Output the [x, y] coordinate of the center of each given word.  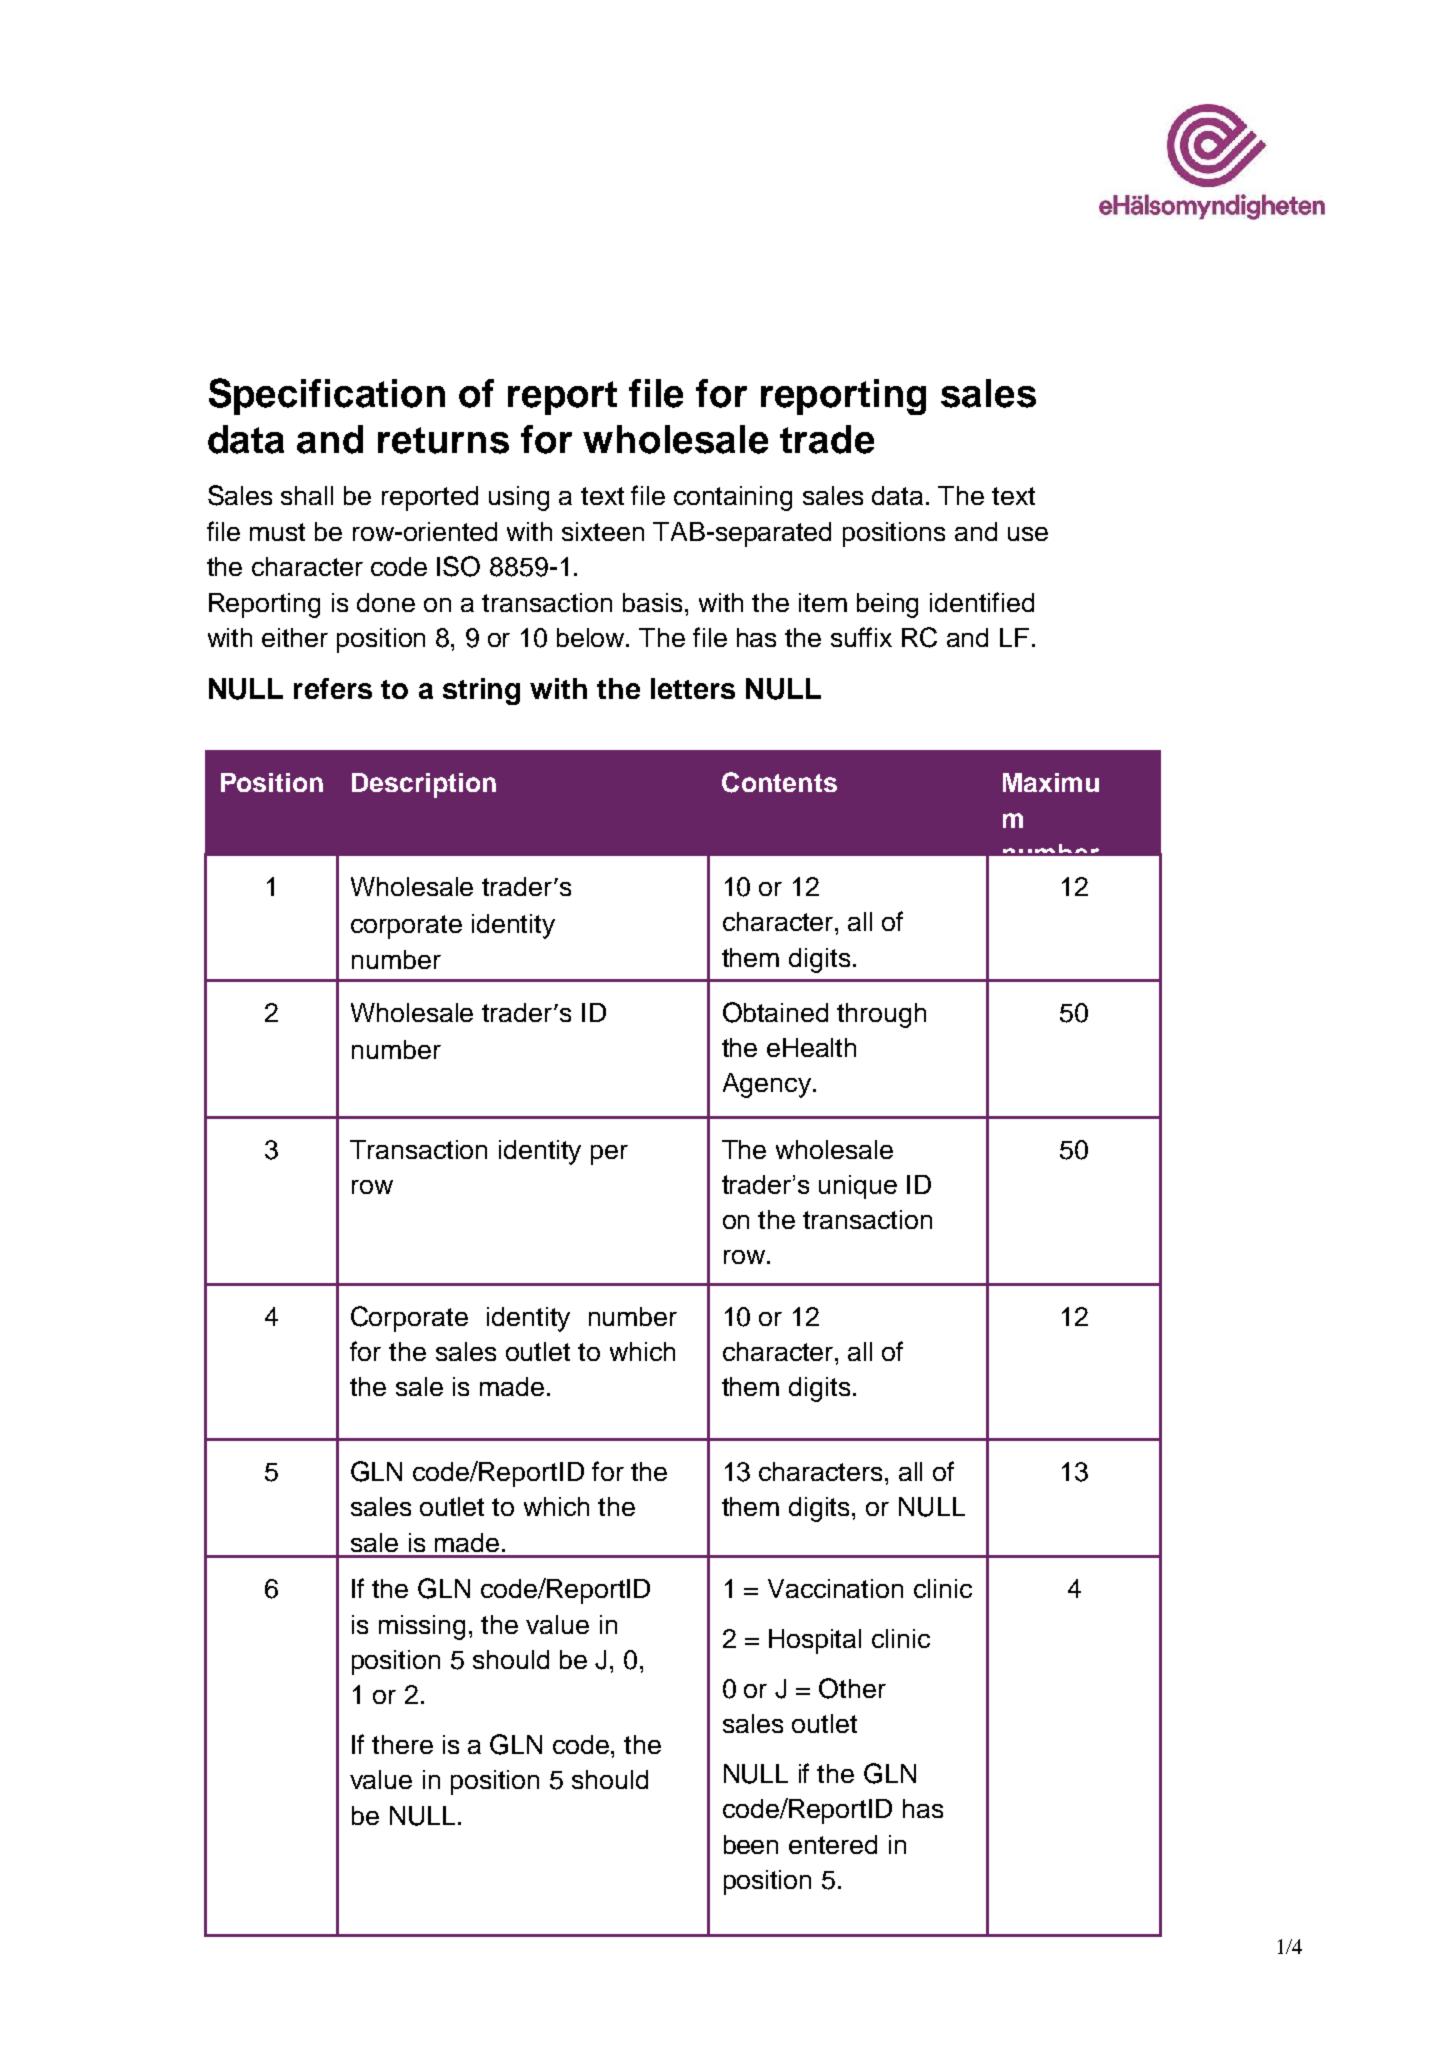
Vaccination [835, 1588]
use [1028, 534]
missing [422, 1627]
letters [693, 688]
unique [858, 1187]
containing [733, 498]
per [609, 1155]
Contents [779, 782]
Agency [767, 1085]
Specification [327, 396]
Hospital [815, 1641]
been [751, 1844]
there [402, 1744]
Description [424, 785]
